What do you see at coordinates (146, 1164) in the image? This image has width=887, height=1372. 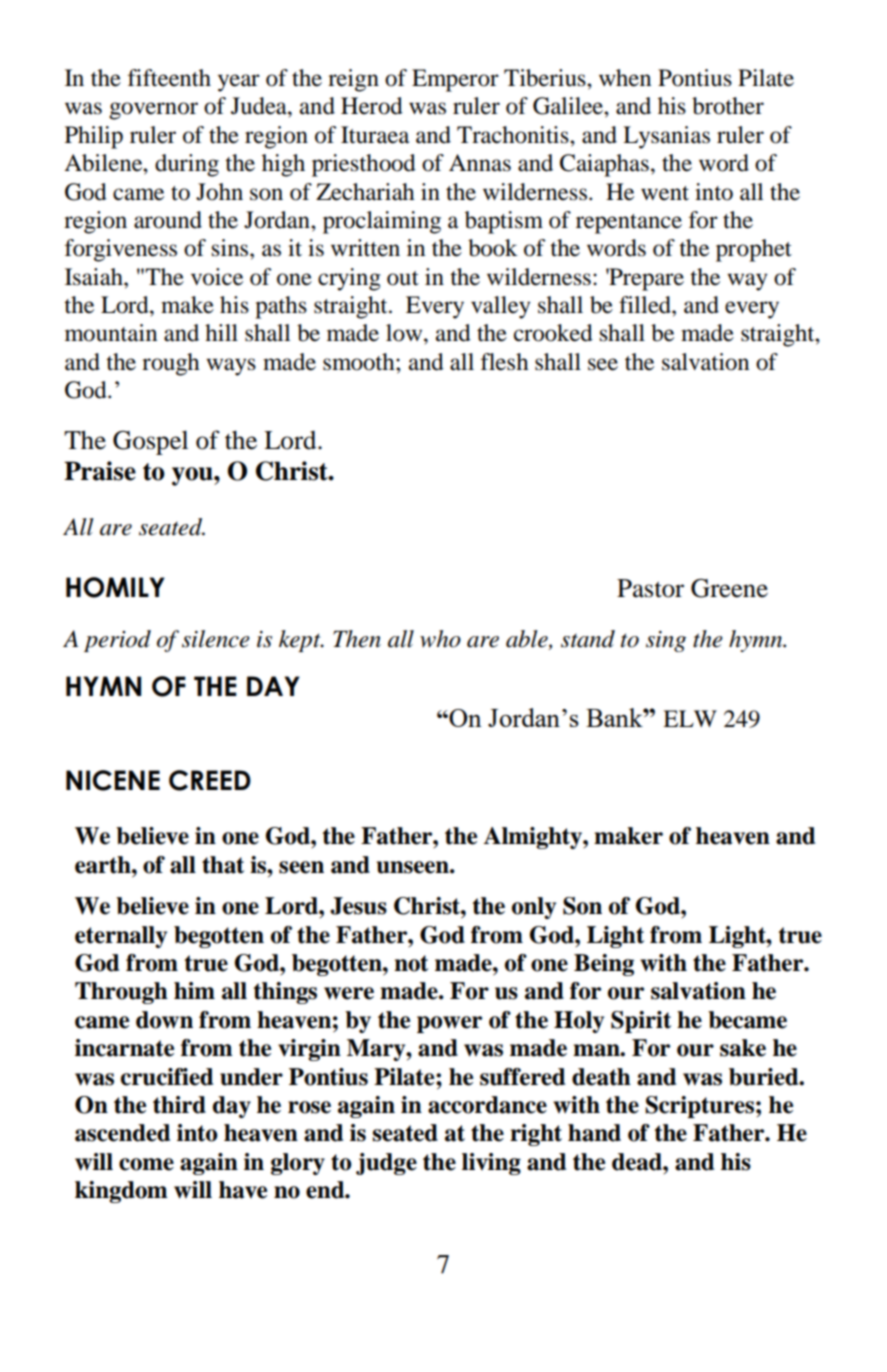 I see `come` at bounding box center [146, 1164].
